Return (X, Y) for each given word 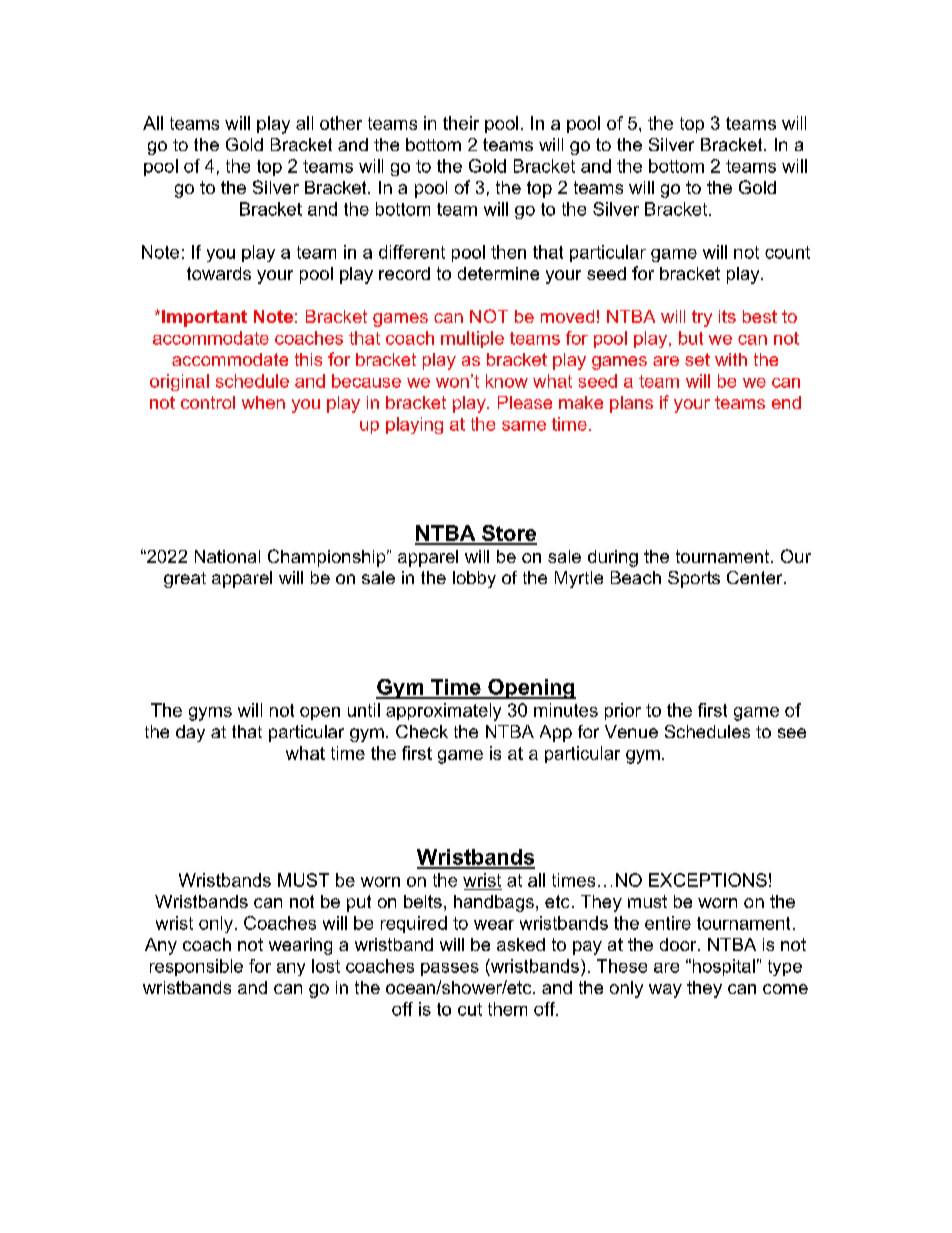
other (341, 123)
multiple (472, 339)
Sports (694, 579)
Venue (631, 731)
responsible (196, 967)
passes (450, 969)
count (787, 252)
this (308, 359)
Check (422, 731)
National (227, 556)
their (461, 123)
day (190, 733)
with (731, 359)
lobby (474, 579)
